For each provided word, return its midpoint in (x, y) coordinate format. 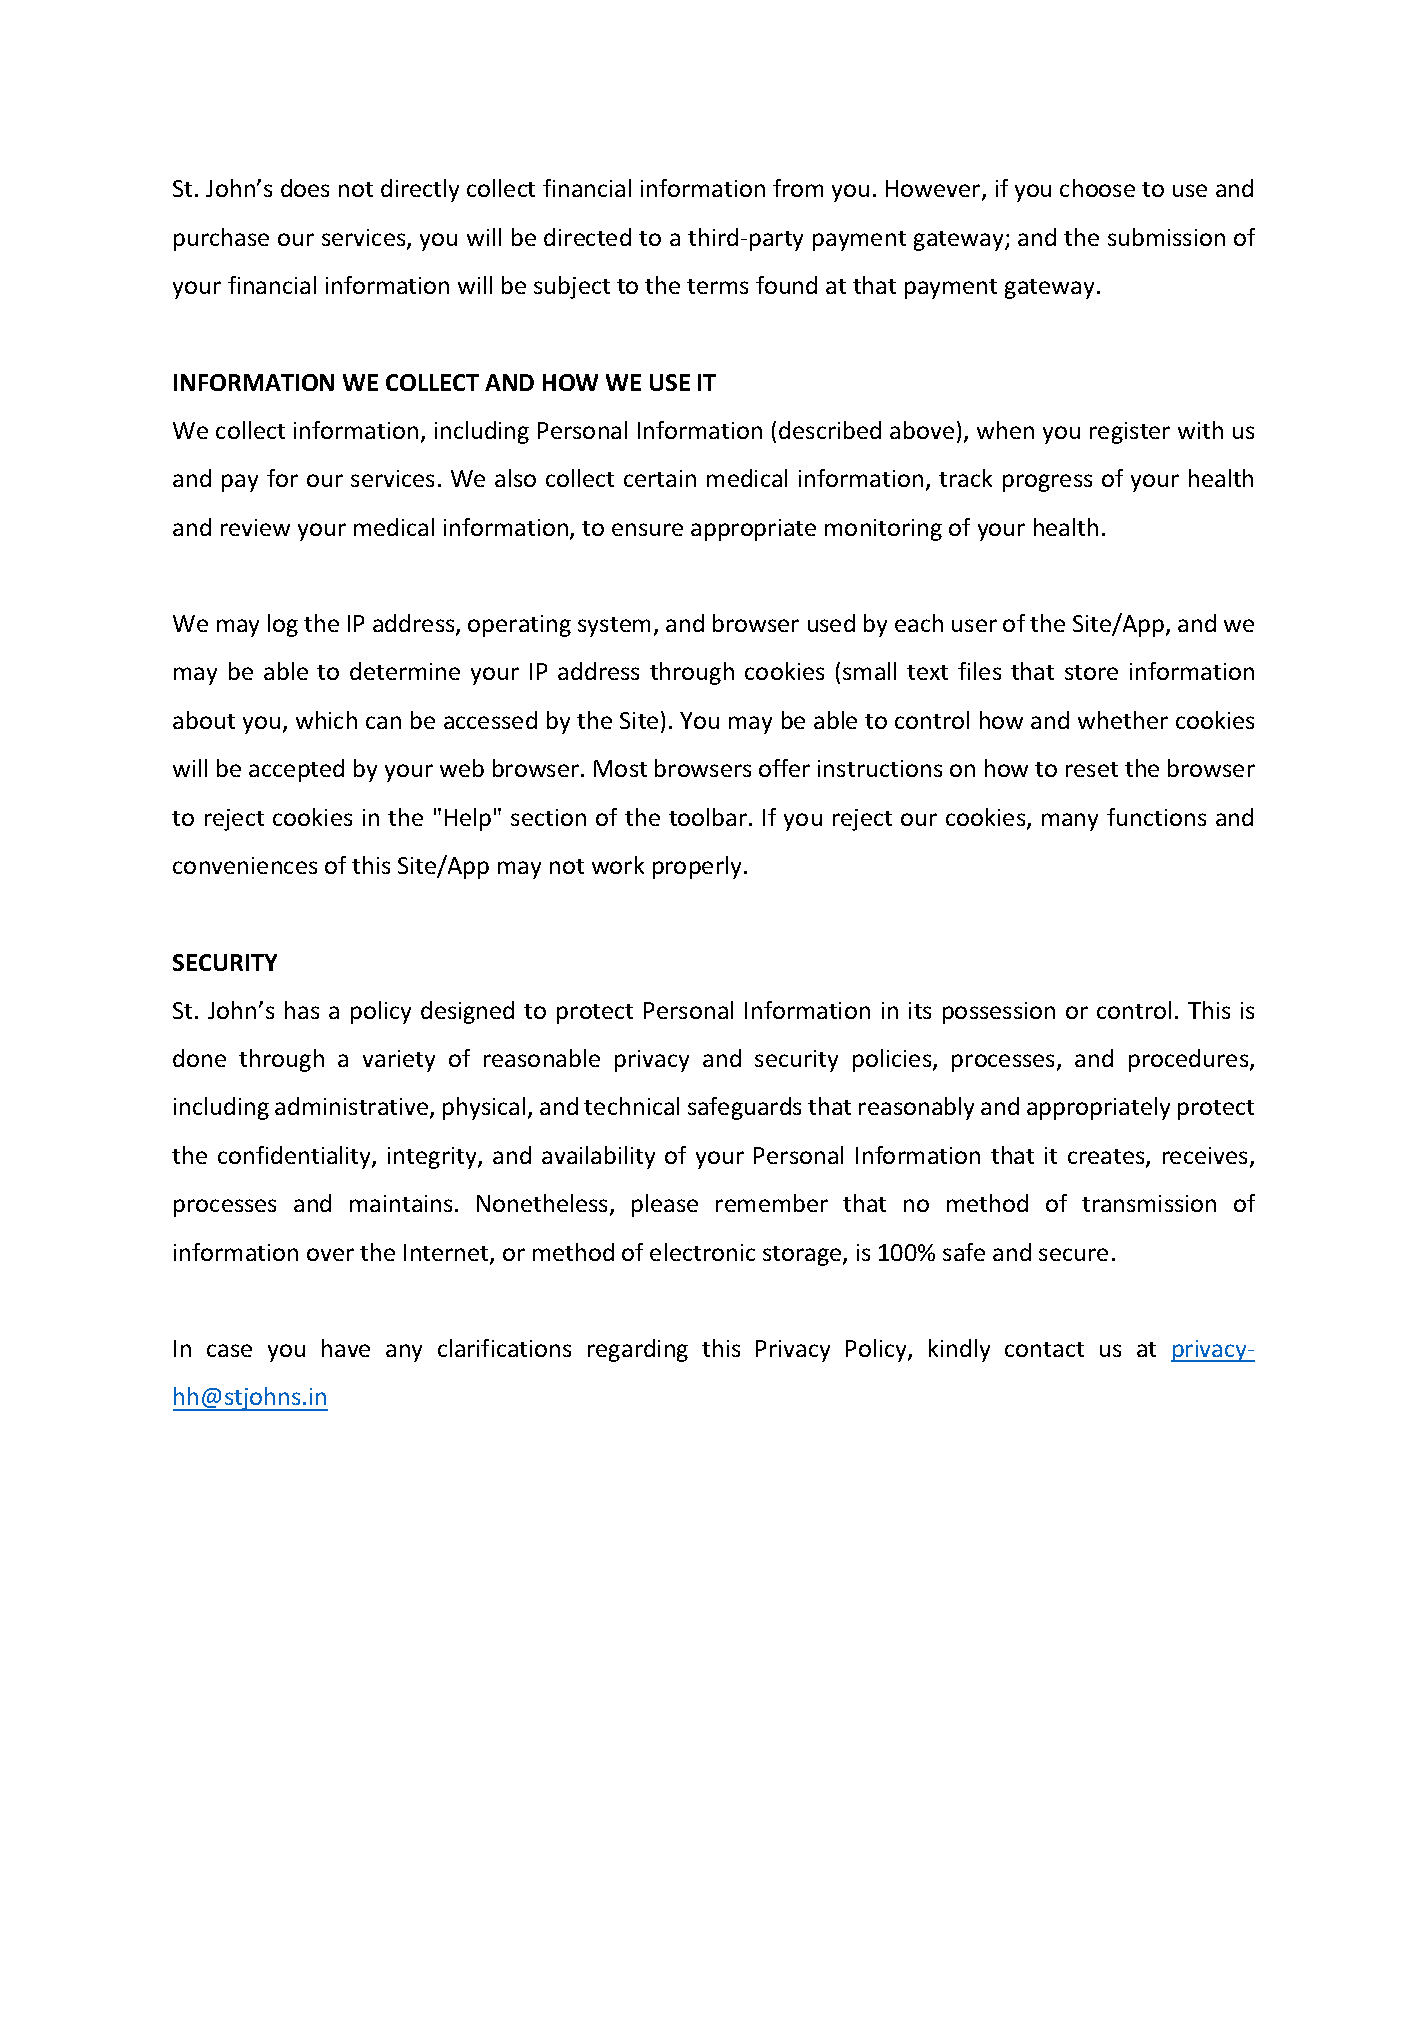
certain (660, 478)
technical (631, 1106)
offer (784, 768)
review (255, 527)
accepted (296, 770)
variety (399, 1061)
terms (717, 286)
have (346, 1348)
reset (1092, 769)
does (305, 188)
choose (1097, 188)
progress (1047, 483)
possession (999, 1013)
